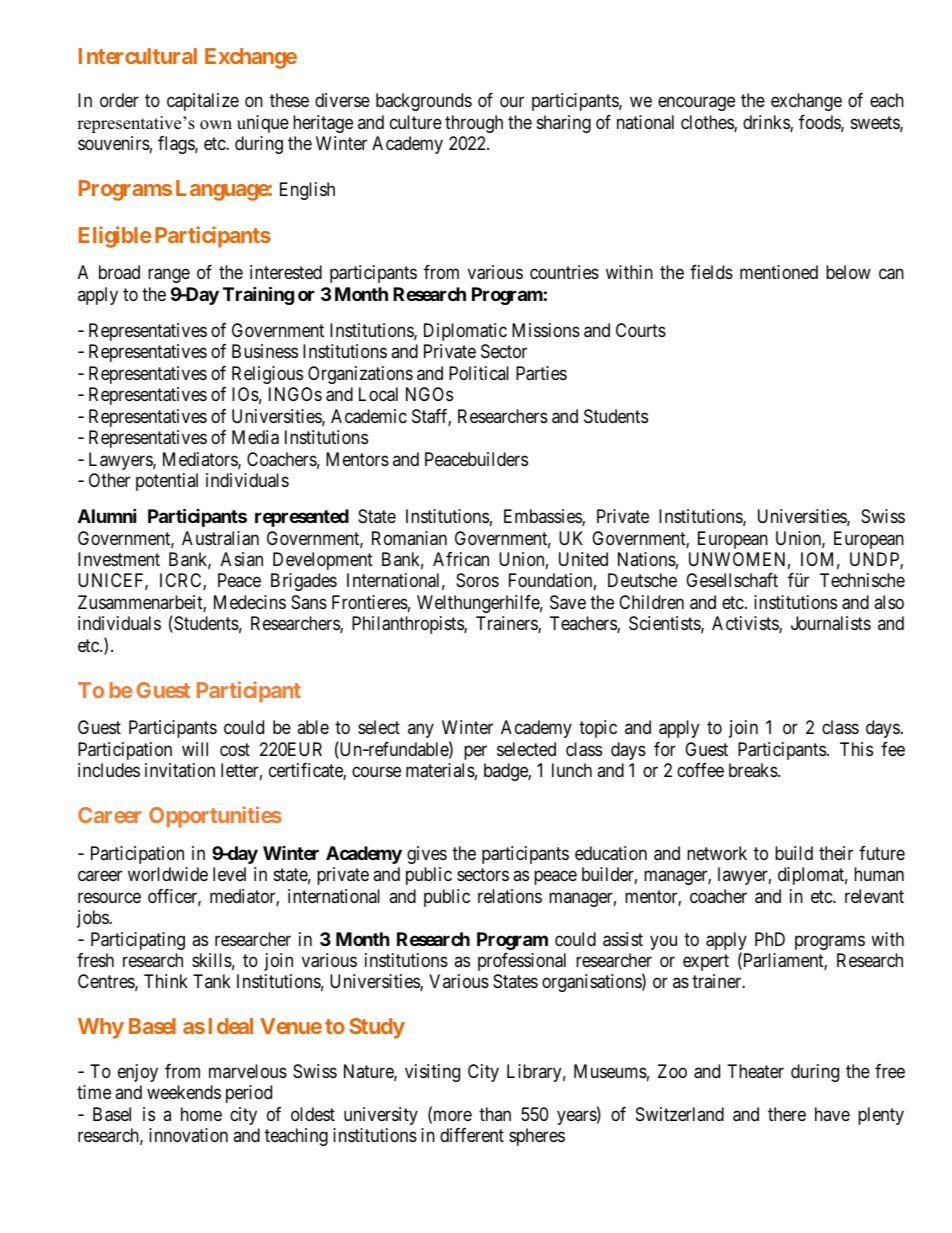  Describe the element at coordinates (787, 1114) in the screenshot. I see `there` at that location.
